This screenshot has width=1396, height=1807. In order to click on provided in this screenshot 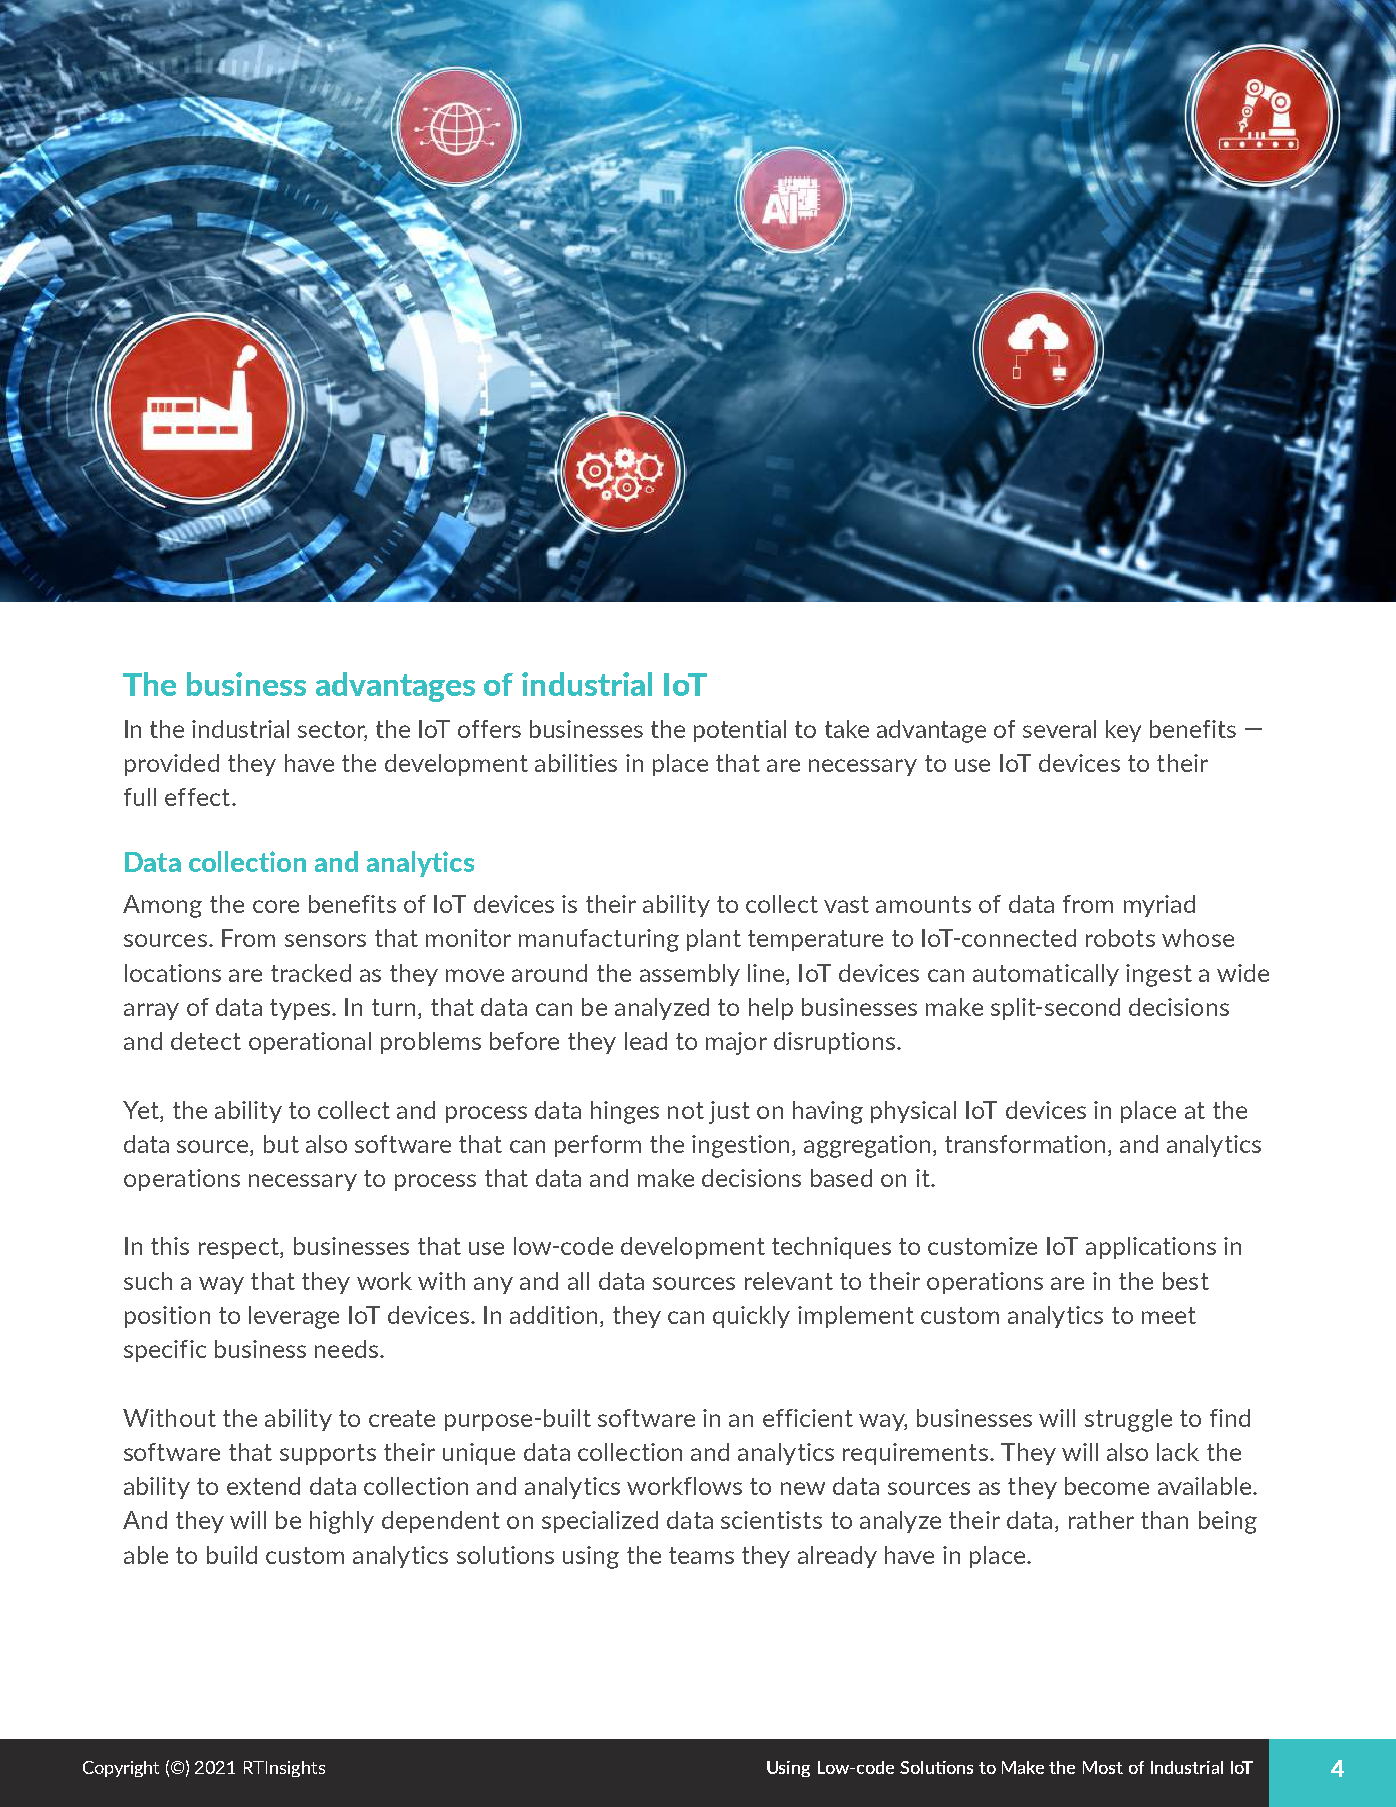, I will do `click(172, 765)`.
